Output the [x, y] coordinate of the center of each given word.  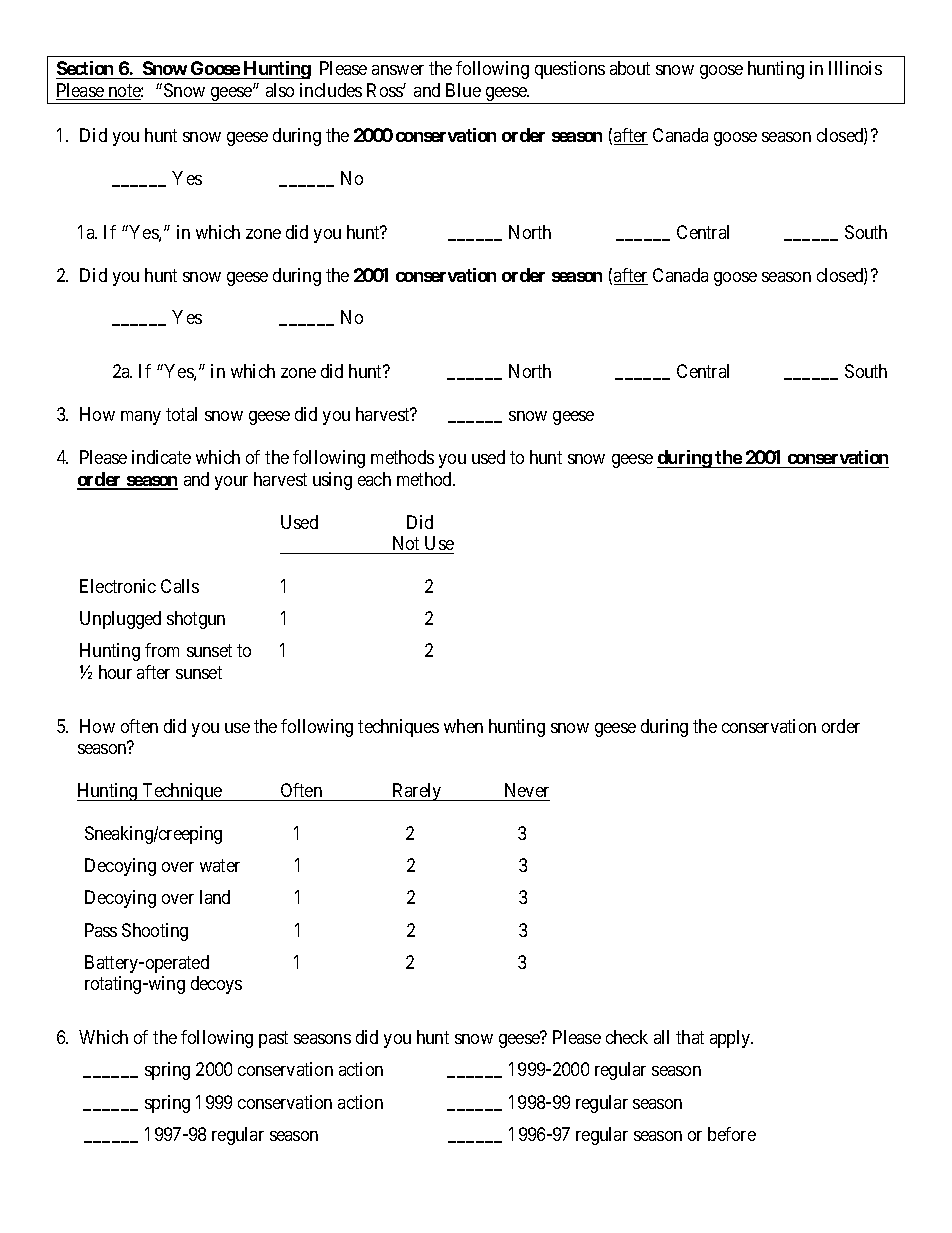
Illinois [855, 68]
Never [527, 790]
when [463, 726]
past [273, 1039]
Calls [180, 586]
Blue [463, 90]
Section [85, 68]
